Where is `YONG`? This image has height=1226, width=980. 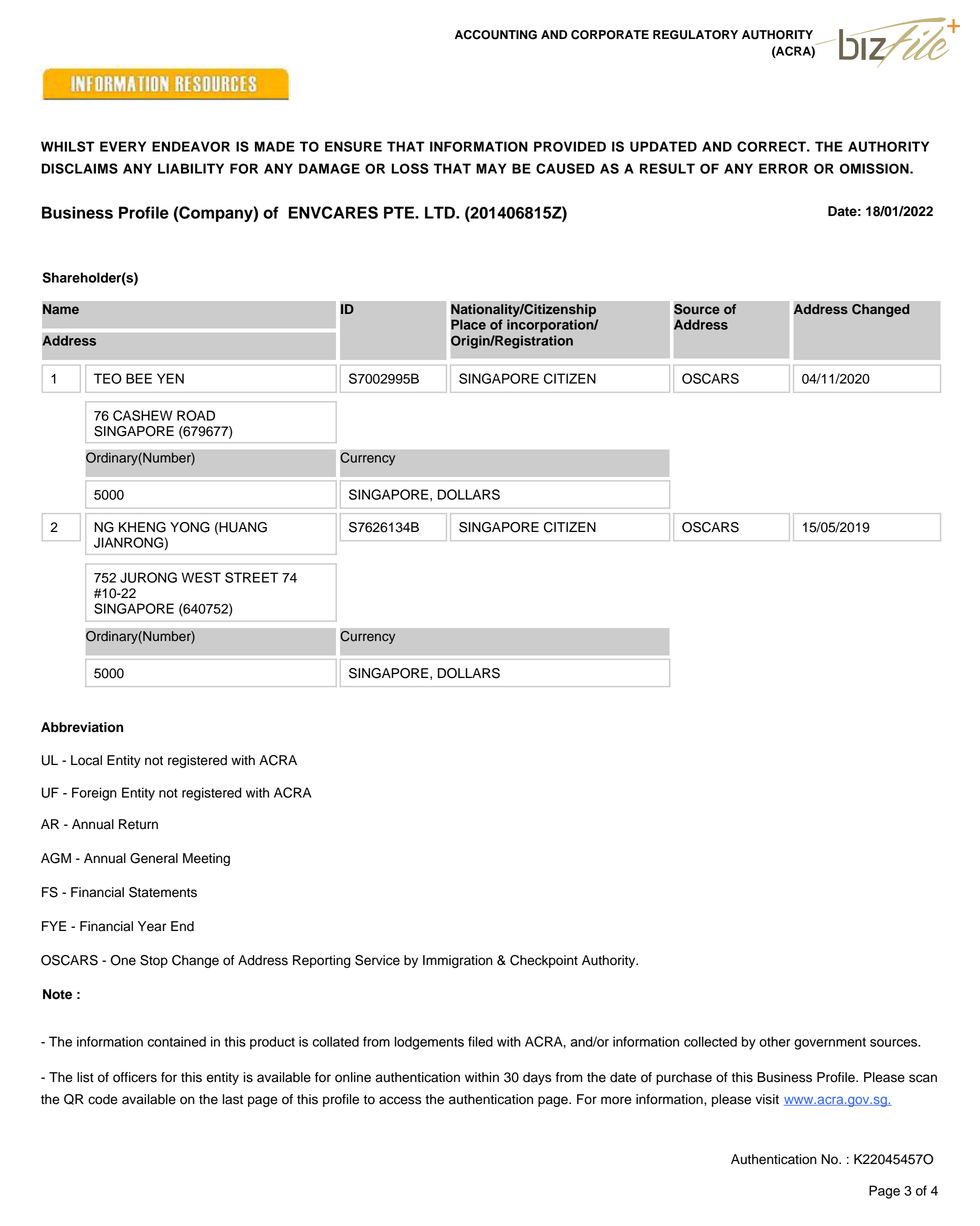
YONG is located at coordinates (190, 527).
